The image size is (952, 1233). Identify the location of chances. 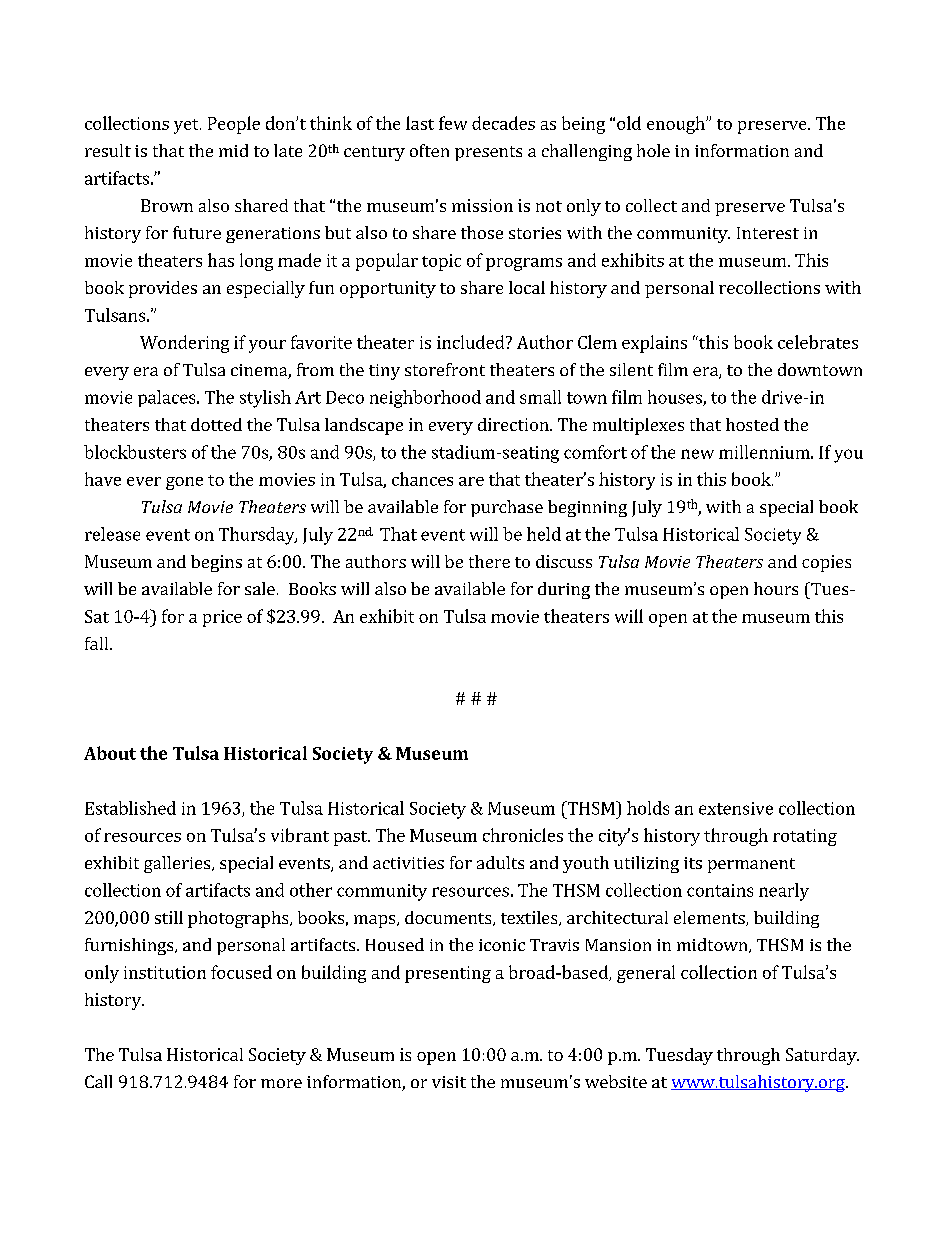
(422, 479).
